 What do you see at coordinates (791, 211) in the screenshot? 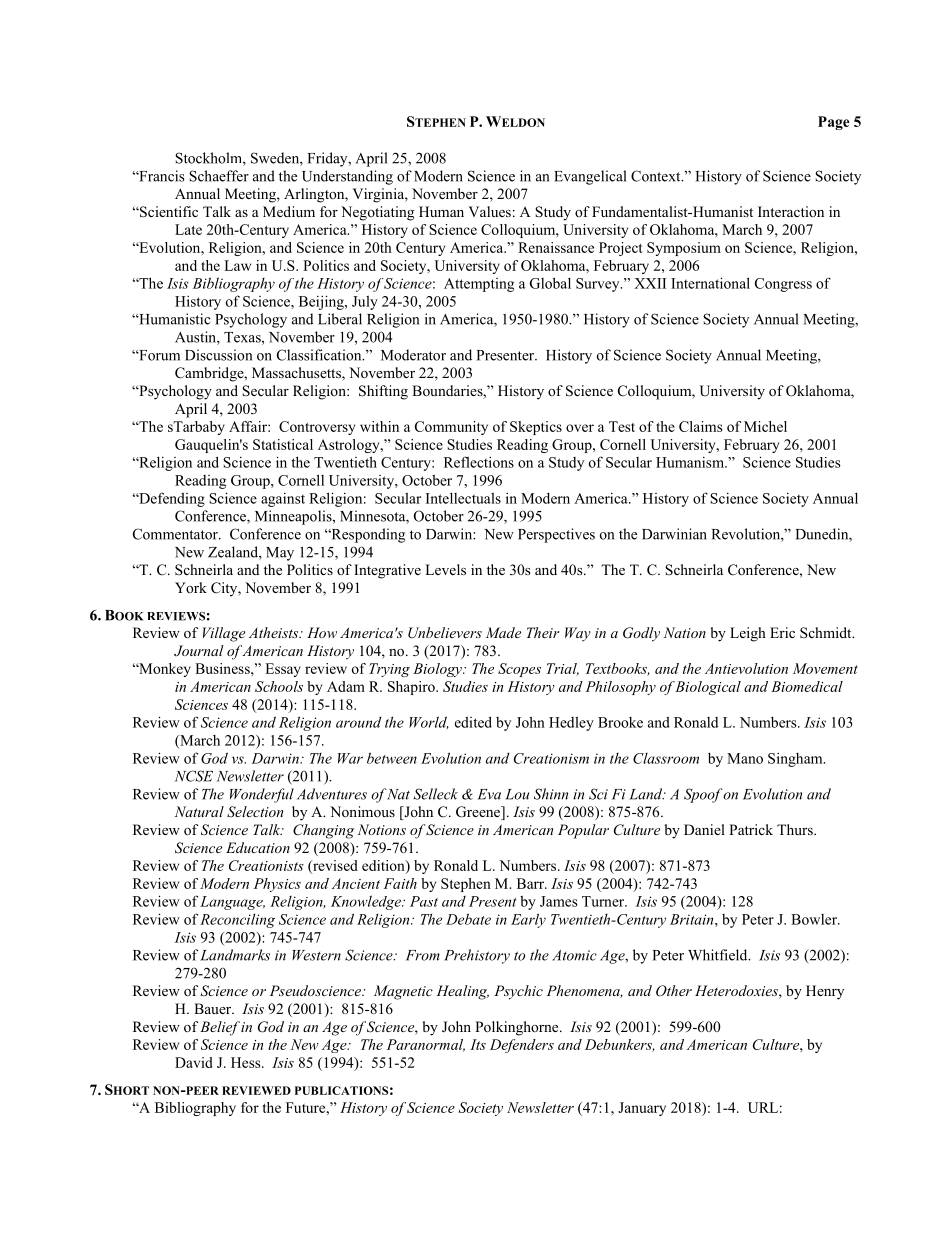
I see `Interaction` at bounding box center [791, 211].
